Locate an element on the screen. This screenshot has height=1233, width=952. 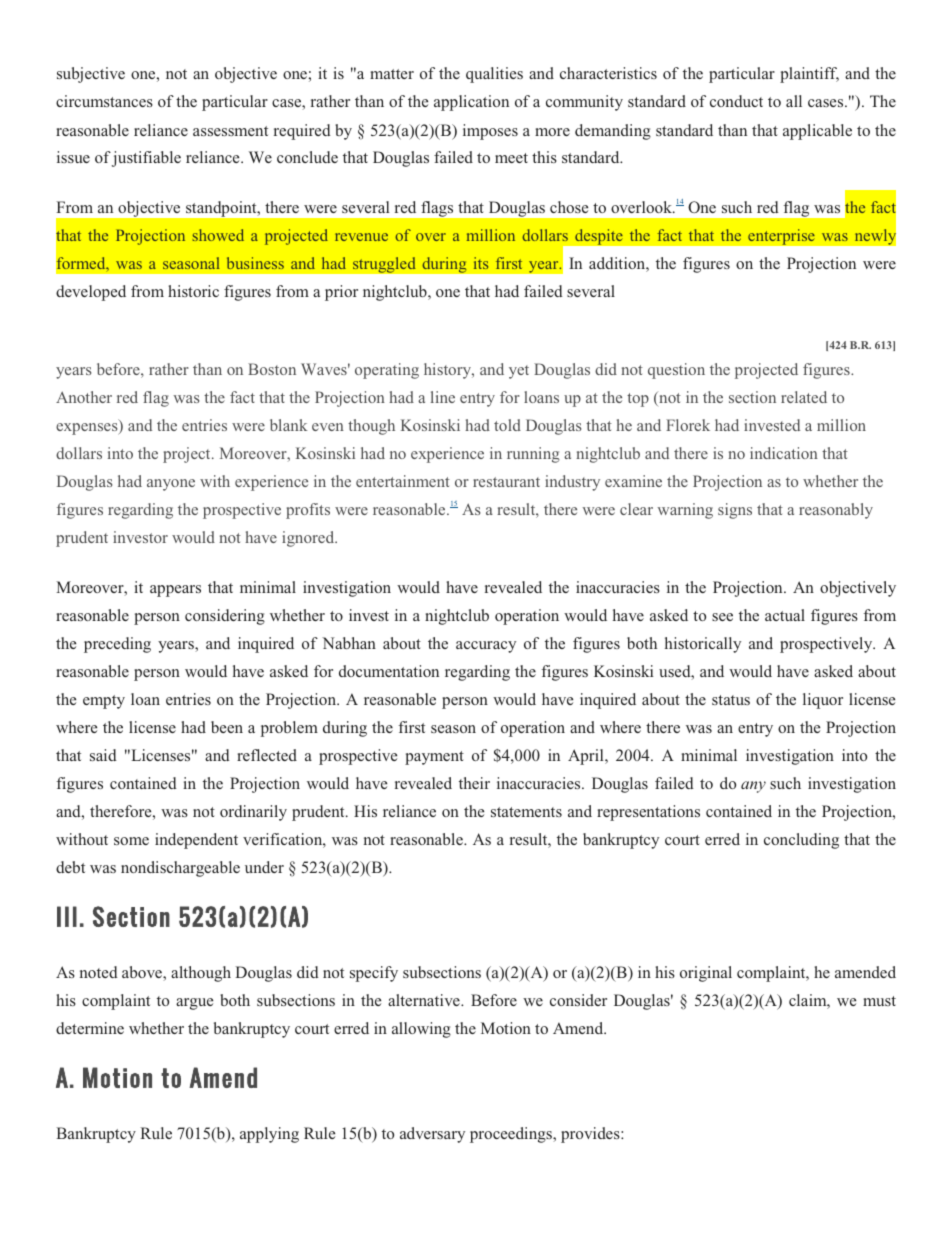
concluding is located at coordinates (801, 841).
